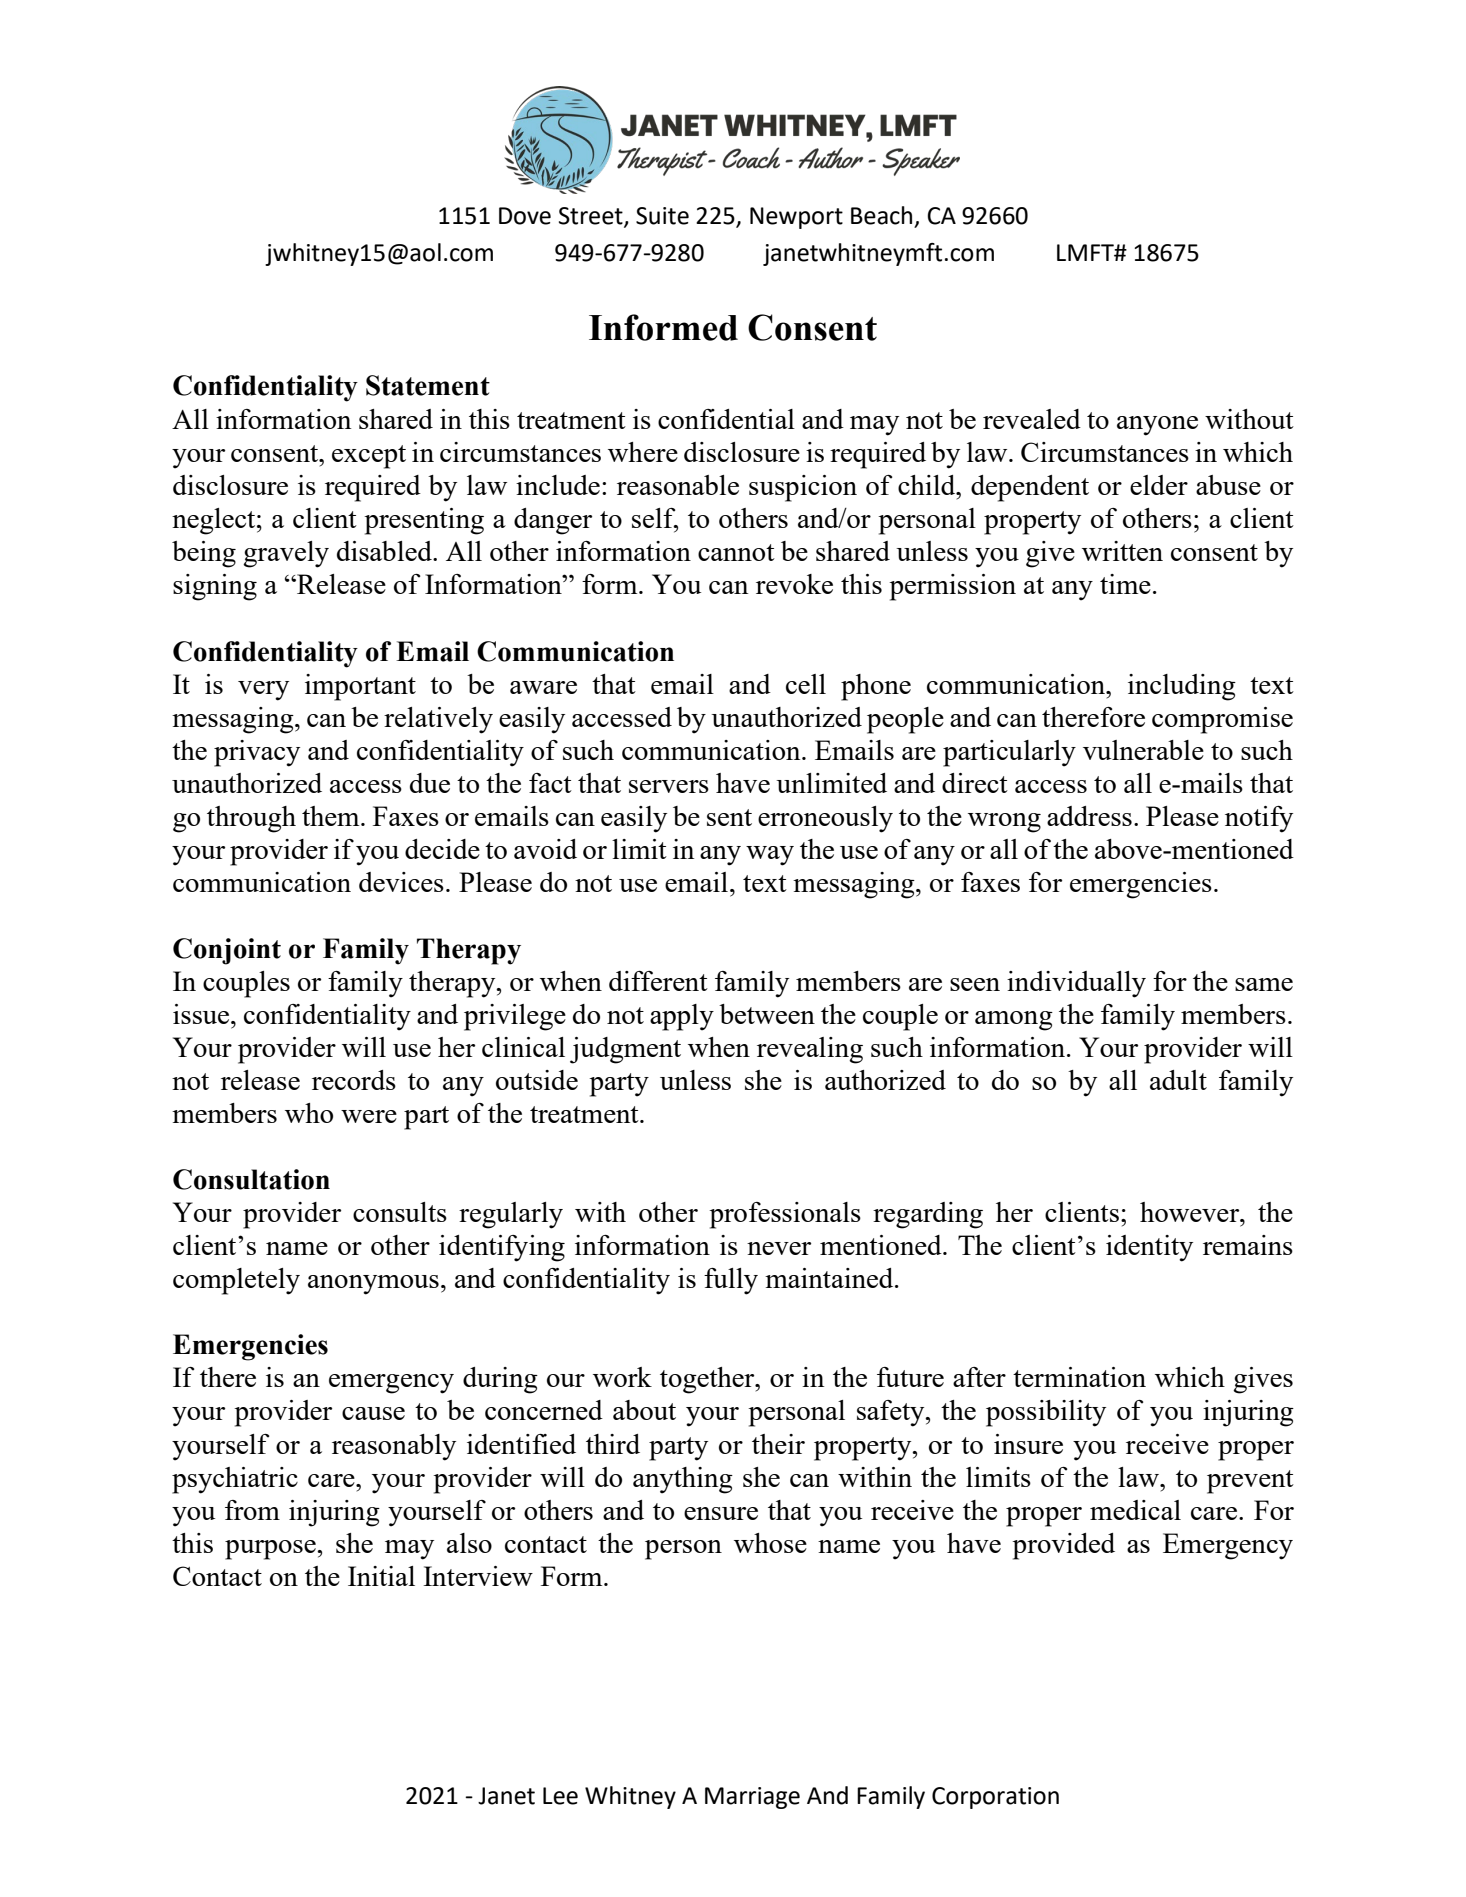  Describe the element at coordinates (770, 856) in the screenshot. I see `way` at that location.
